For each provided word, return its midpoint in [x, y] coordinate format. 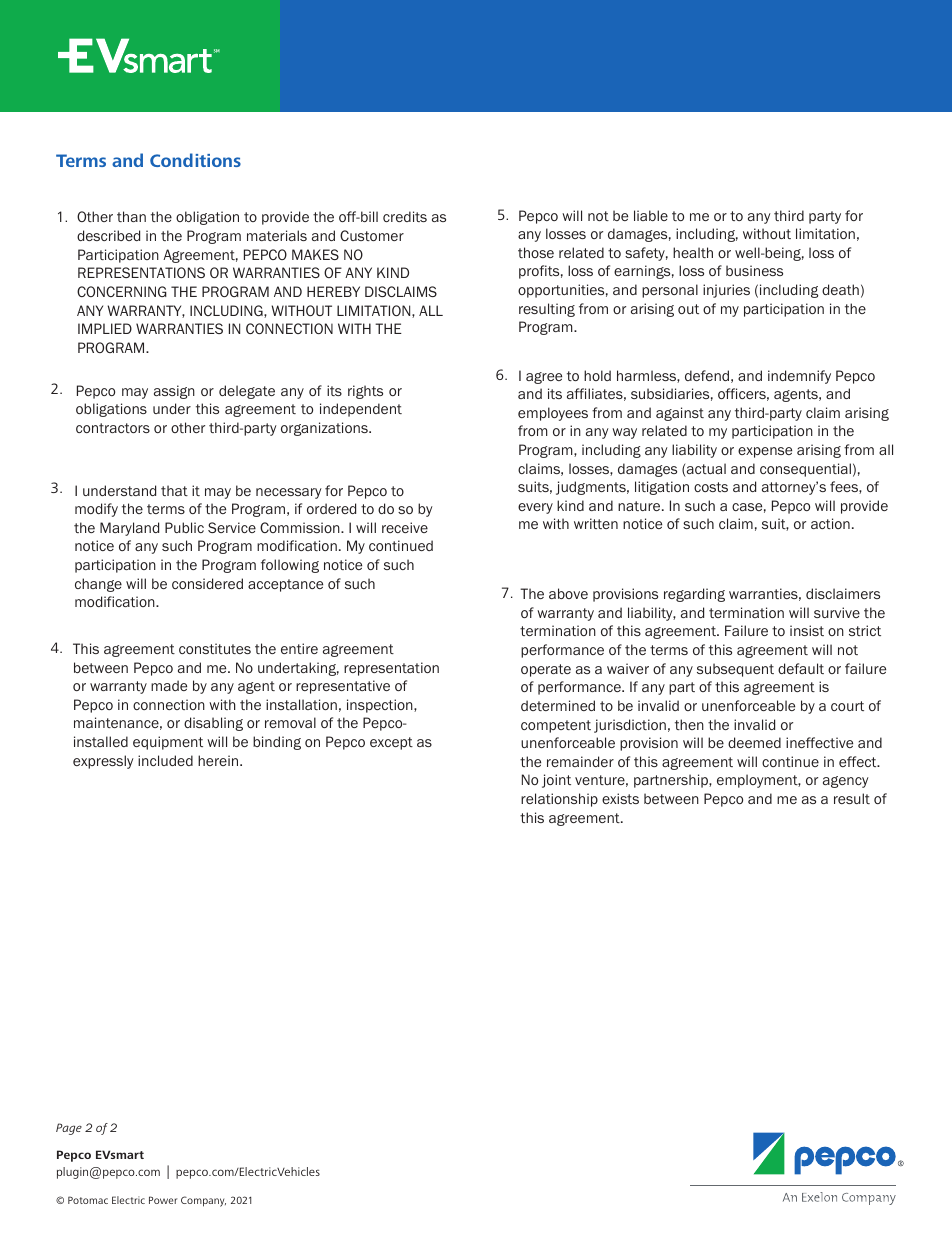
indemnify [799, 377]
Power [163, 1200]
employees [553, 414]
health [693, 252]
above [568, 593]
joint [556, 781]
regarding [694, 595]
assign [174, 392]
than [131, 216]
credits [405, 216]
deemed [754, 742]
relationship [559, 800]
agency [846, 782]
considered [207, 583]
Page [69, 1129]
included [165, 760]
